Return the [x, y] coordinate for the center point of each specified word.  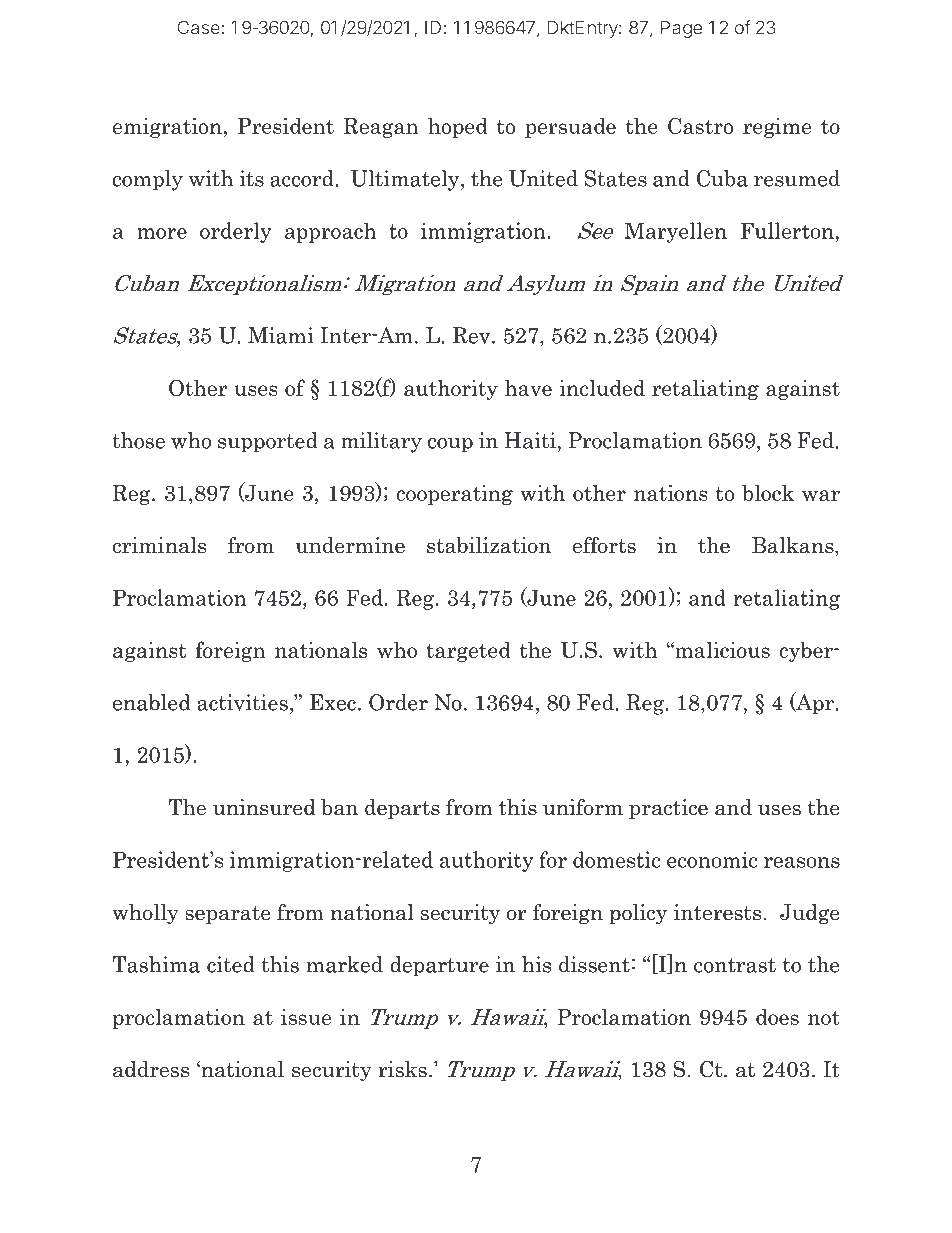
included [602, 387]
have [528, 388]
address [151, 1069]
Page [681, 29]
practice [668, 809]
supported [268, 442]
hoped [458, 128]
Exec [333, 702]
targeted [468, 652]
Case [199, 27]
